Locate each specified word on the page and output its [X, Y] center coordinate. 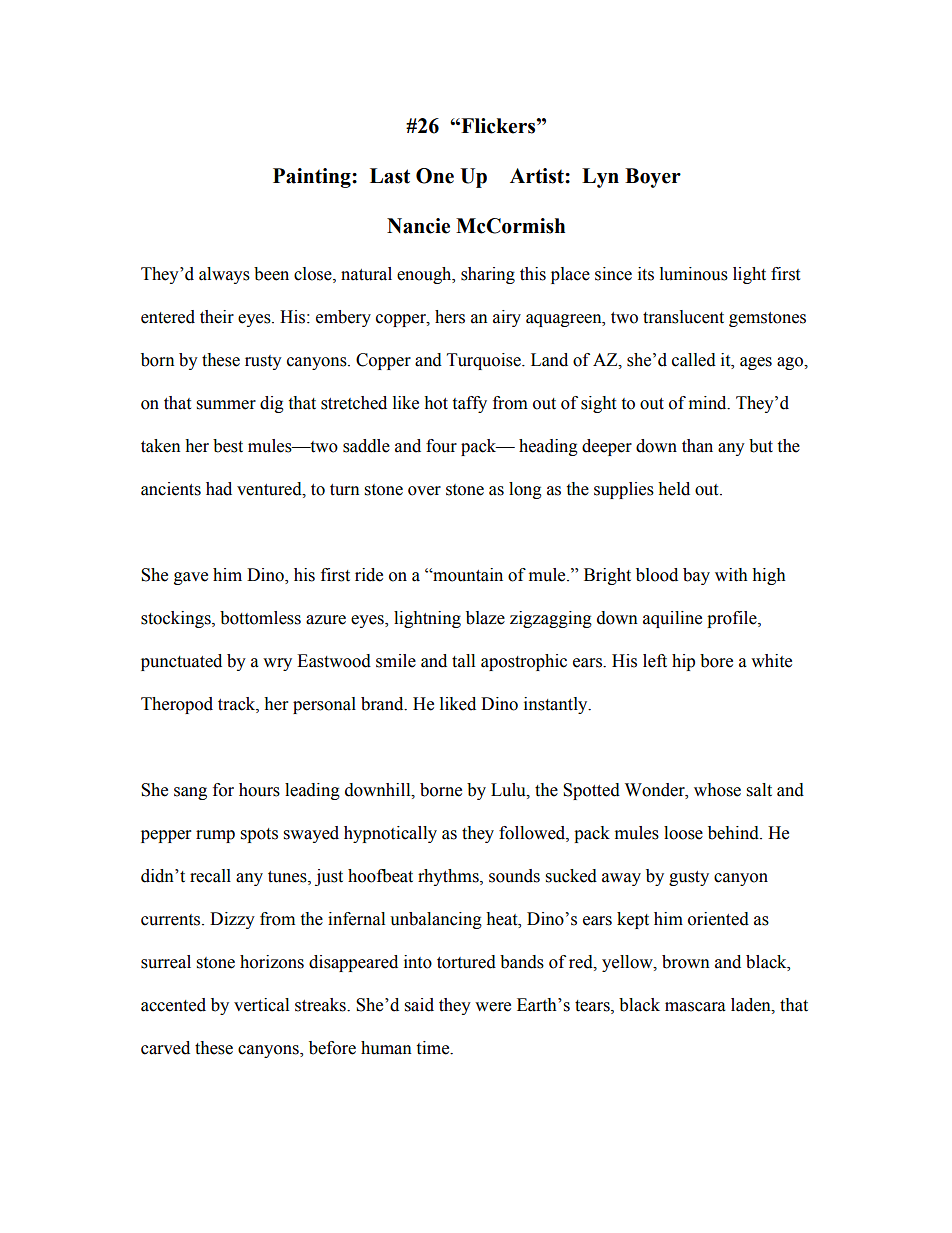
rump [215, 836]
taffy [469, 404]
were [493, 1007]
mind [709, 403]
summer [226, 405]
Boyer [653, 178]
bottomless [260, 618]
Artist [538, 176]
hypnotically [390, 834]
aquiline [672, 619]
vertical [261, 1005]
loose [683, 833]
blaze [485, 618]
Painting [313, 178]
